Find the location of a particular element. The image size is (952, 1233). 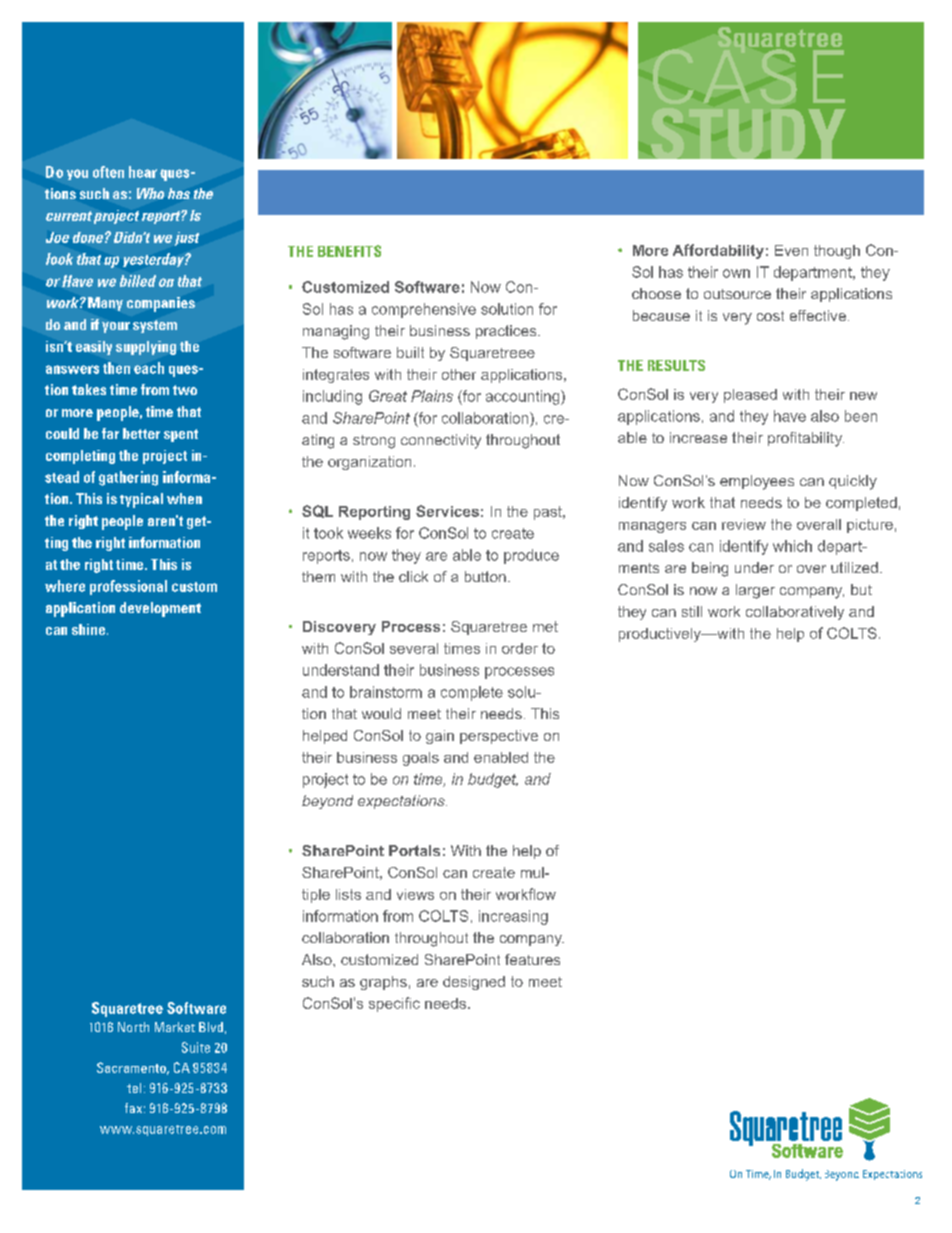

typical is located at coordinates (141, 500).
